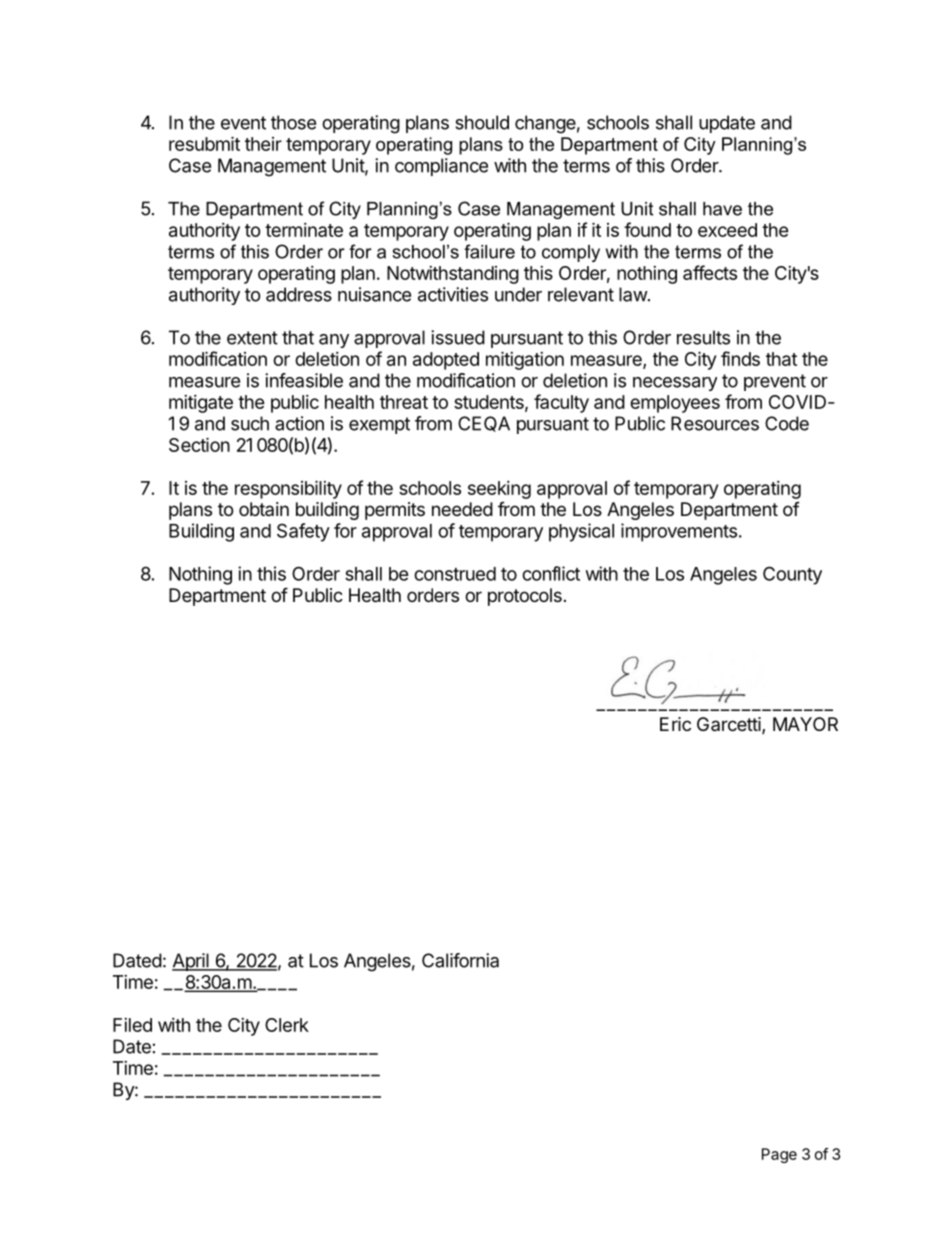 The width and height of the screenshot is (952, 1233). What do you see at coordinates (303, 532) in the screenshot?
I see `Safety` at bounding box center [303, 532].
